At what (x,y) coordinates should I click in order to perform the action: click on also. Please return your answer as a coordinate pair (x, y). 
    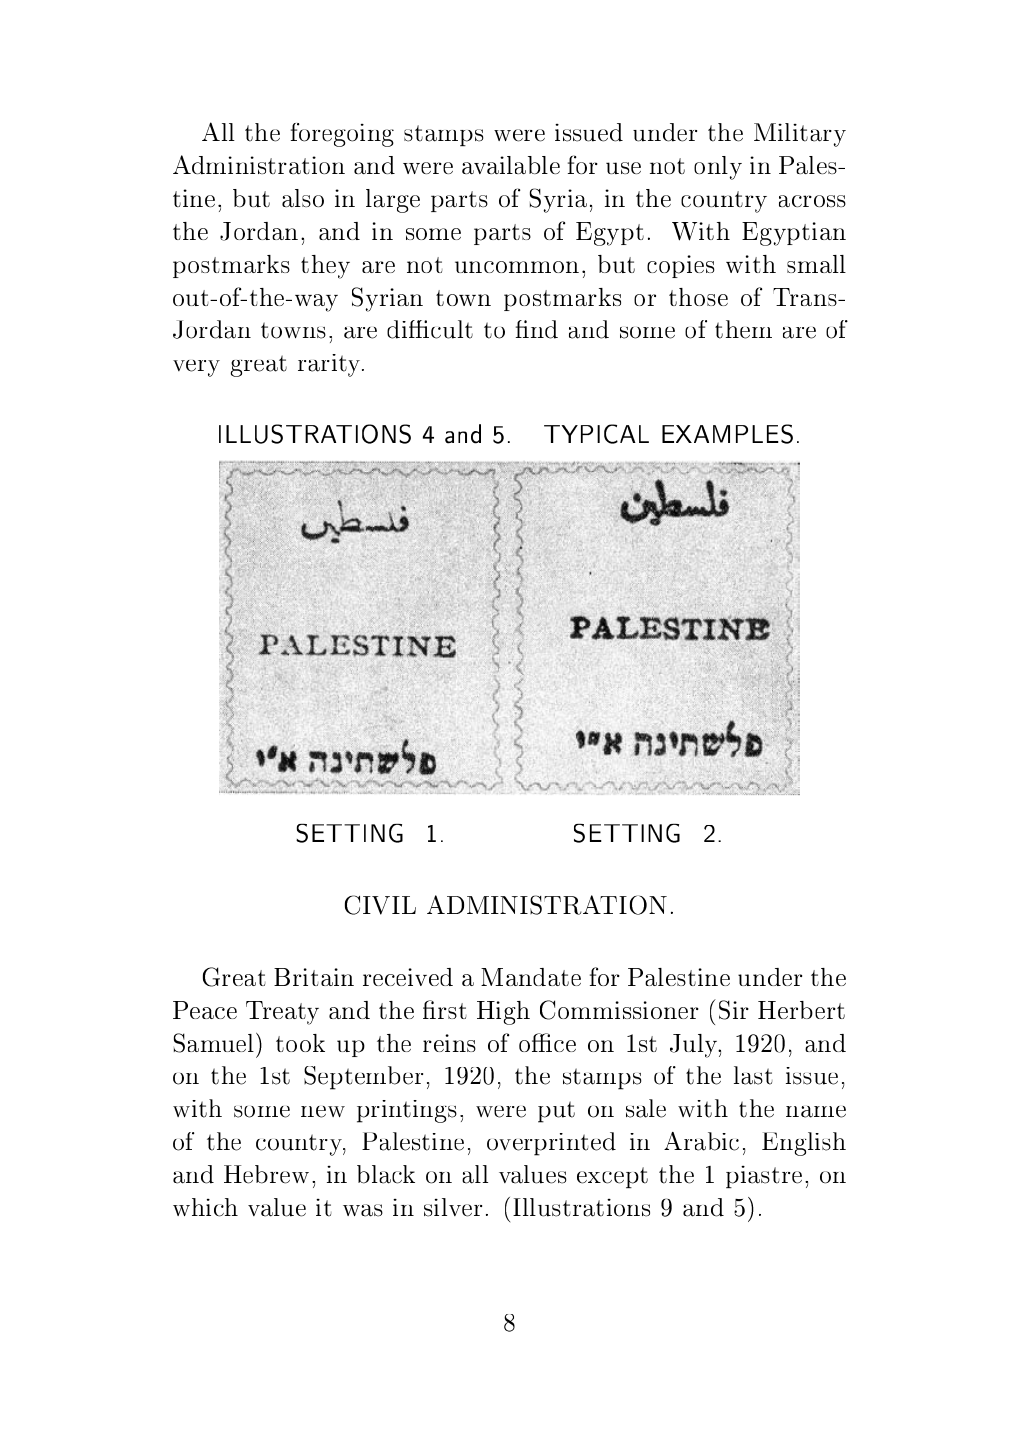
    Looking at the image, I should click on (303, 198).
